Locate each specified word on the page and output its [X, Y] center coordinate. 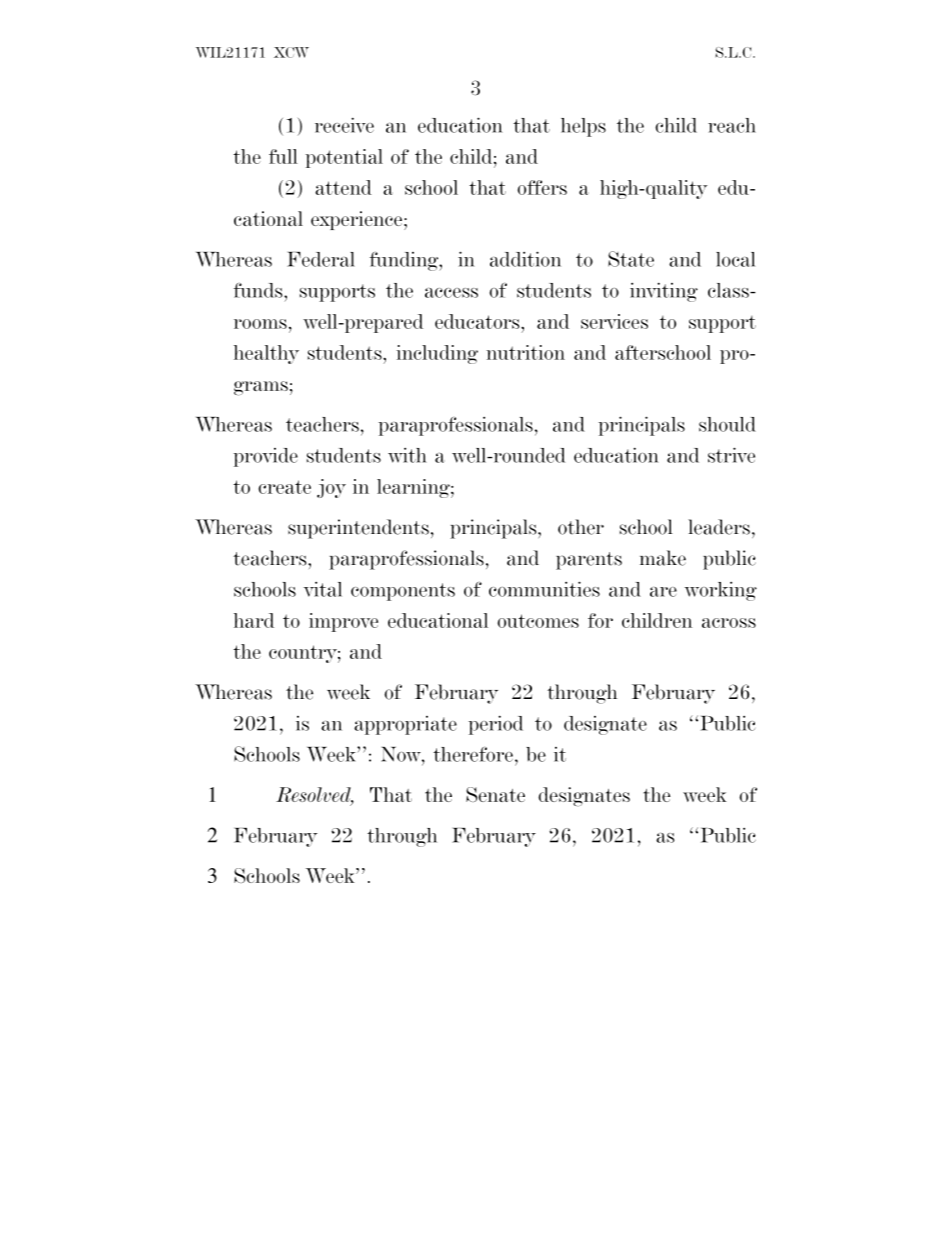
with [407, 455]
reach [732, 125]
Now [402, 754]
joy [331, 488]
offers [542, 187]
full [283, 156]
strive [731, 455]
